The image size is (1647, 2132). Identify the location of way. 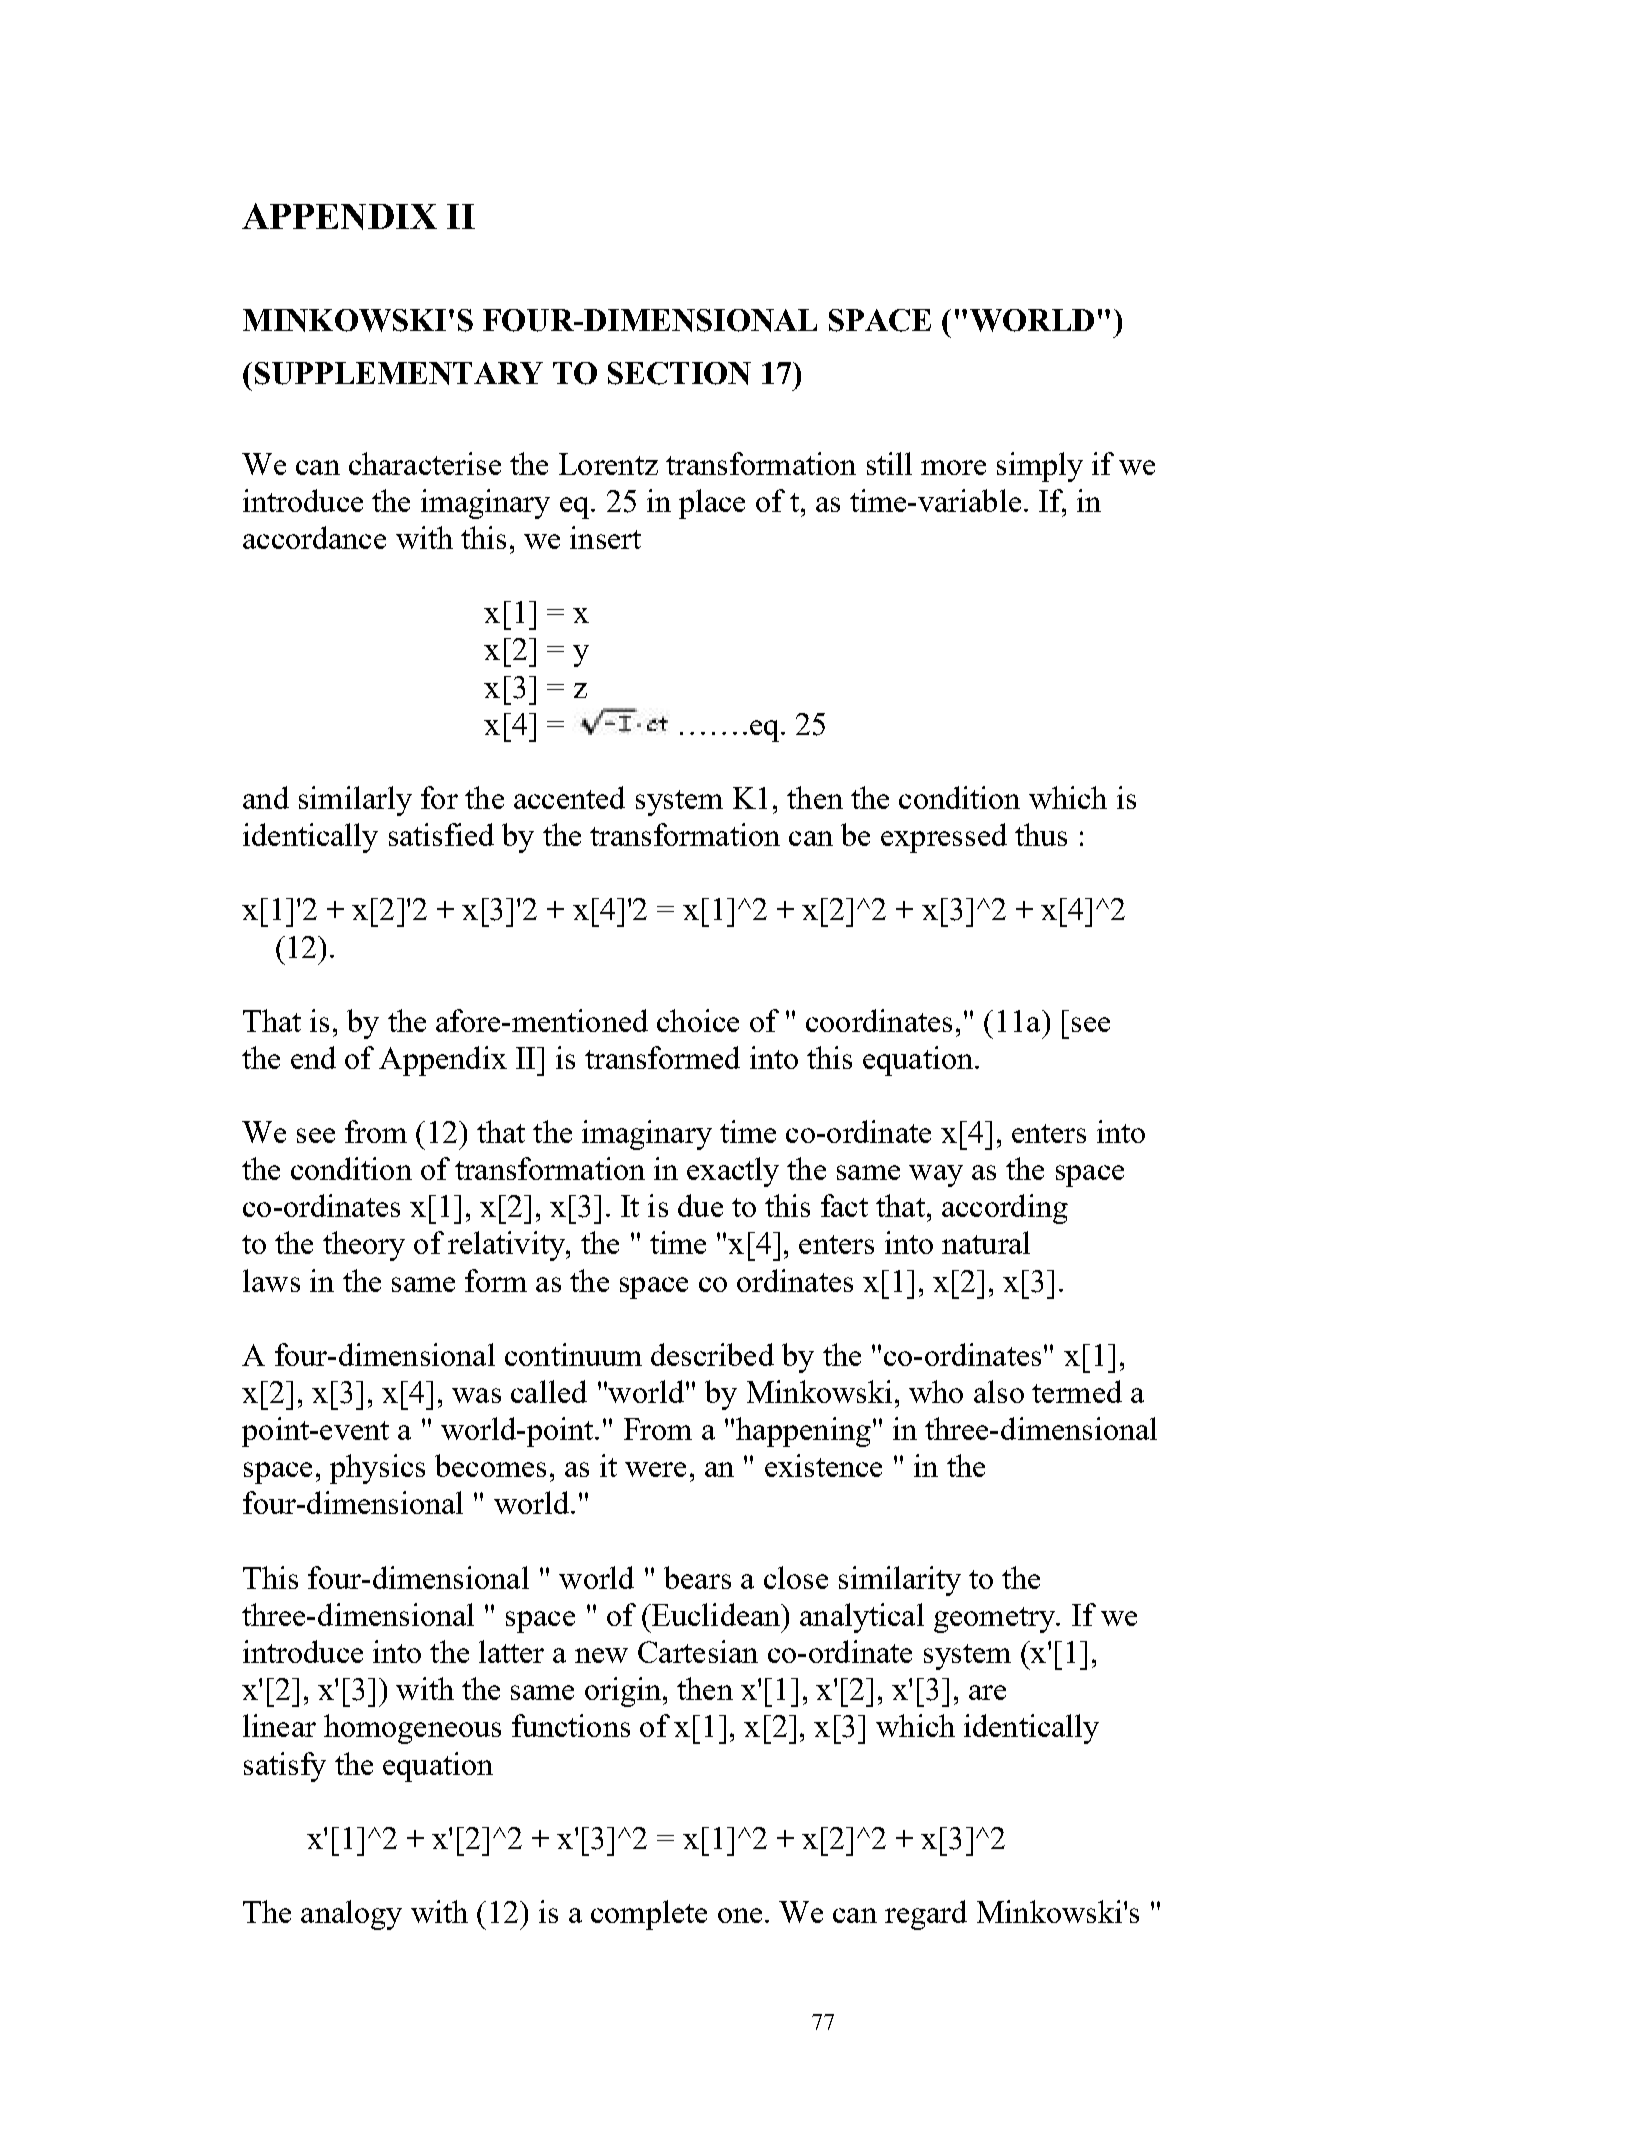
(936, 1176).
